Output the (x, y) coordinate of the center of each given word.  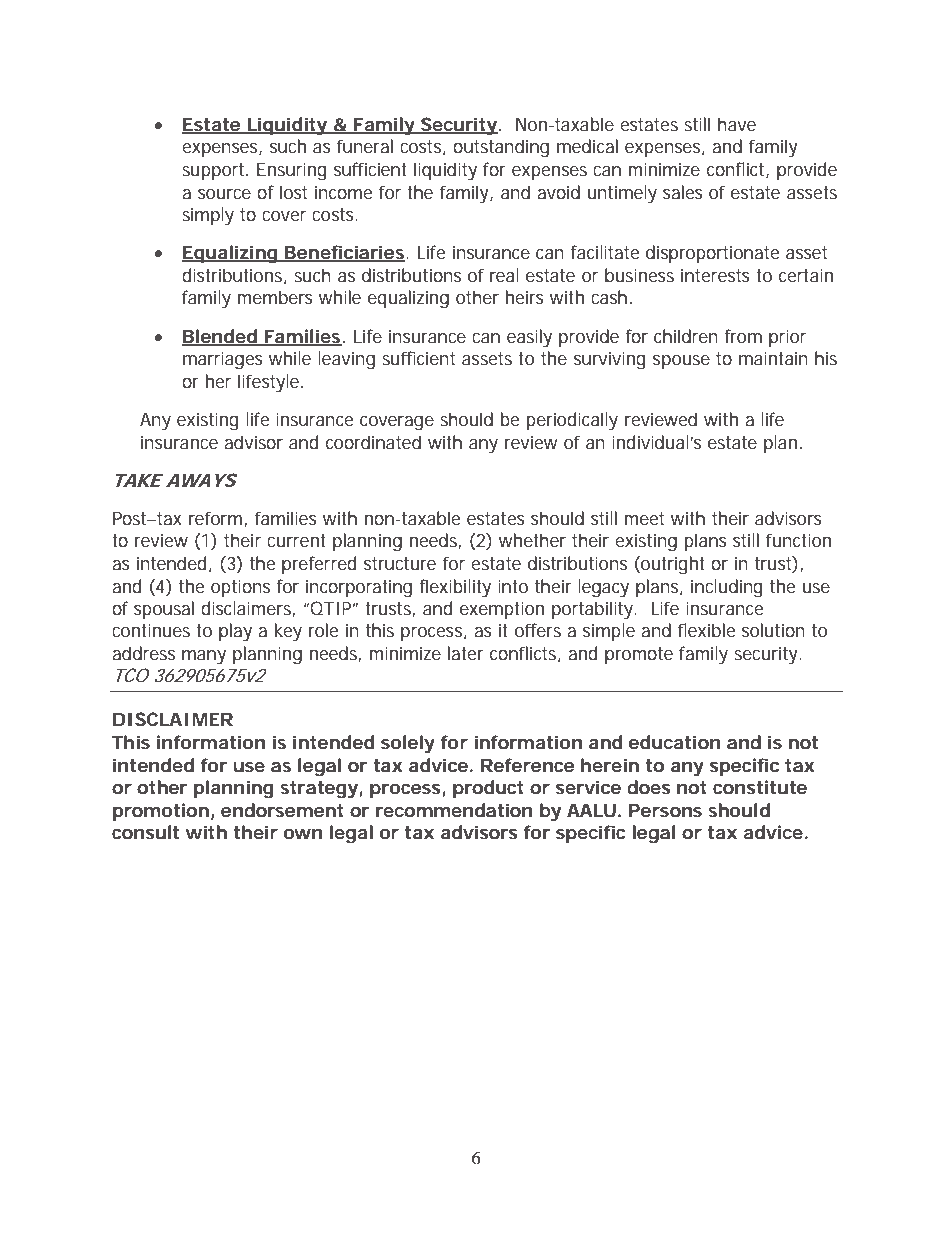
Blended (221, 337)
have (737, 124)
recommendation (454, 810)
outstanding (501, 148)
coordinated (373, 442)
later (466, 653)
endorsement (282, 810)
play (235, 632)
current (296, 540)
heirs (525, 297)
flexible (706, 630)
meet (644, 518)
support (215, 171)
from (743, 336)
